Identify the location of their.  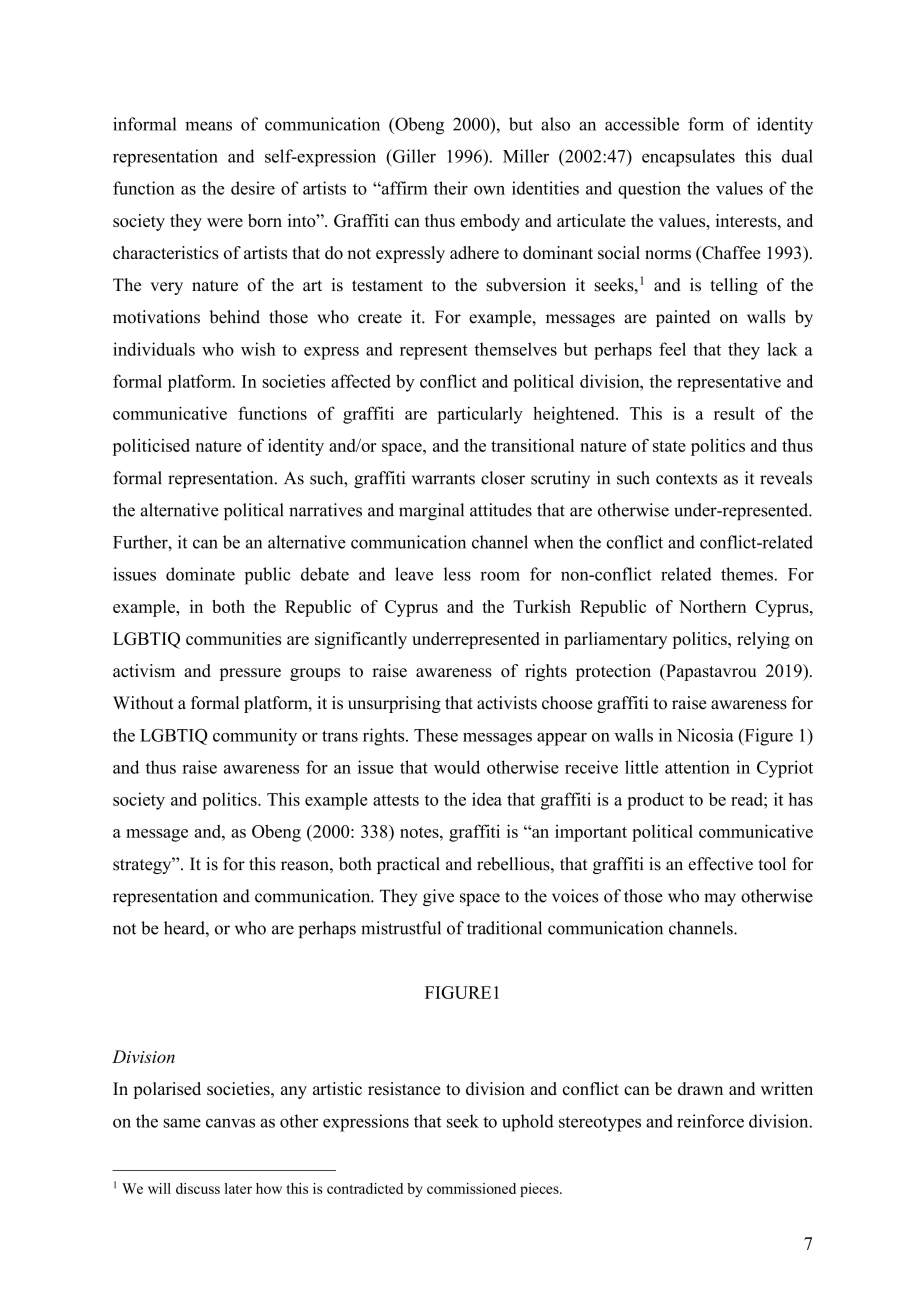
(451, 188).
